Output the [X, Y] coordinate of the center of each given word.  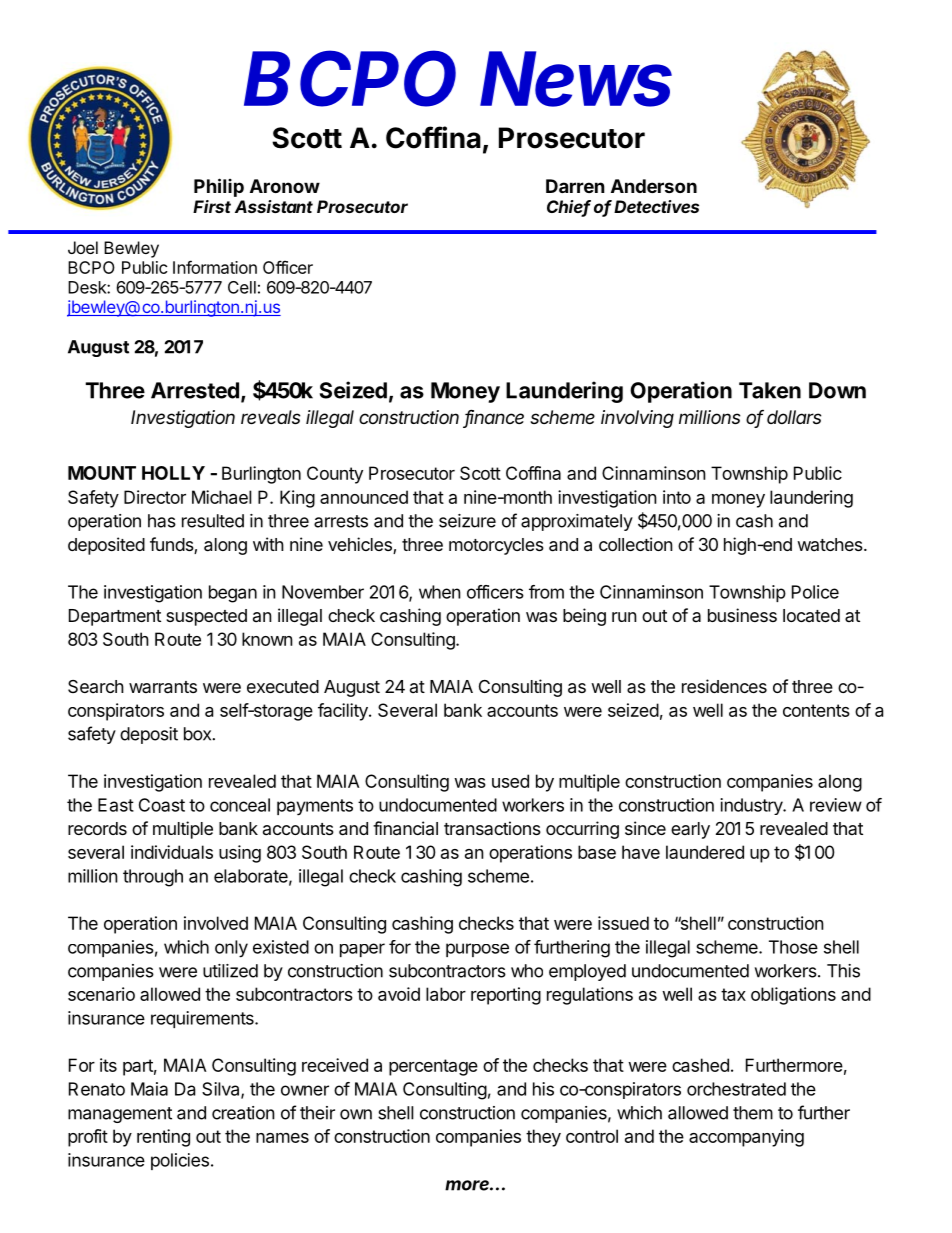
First [212, 206]
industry [752, 806]
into [677, 497]
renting [163, 1138]
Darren [575, 186]
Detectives [656, 206]
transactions [492, 828]
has [162, 521]
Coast [162, 805]
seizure [467, 521]
